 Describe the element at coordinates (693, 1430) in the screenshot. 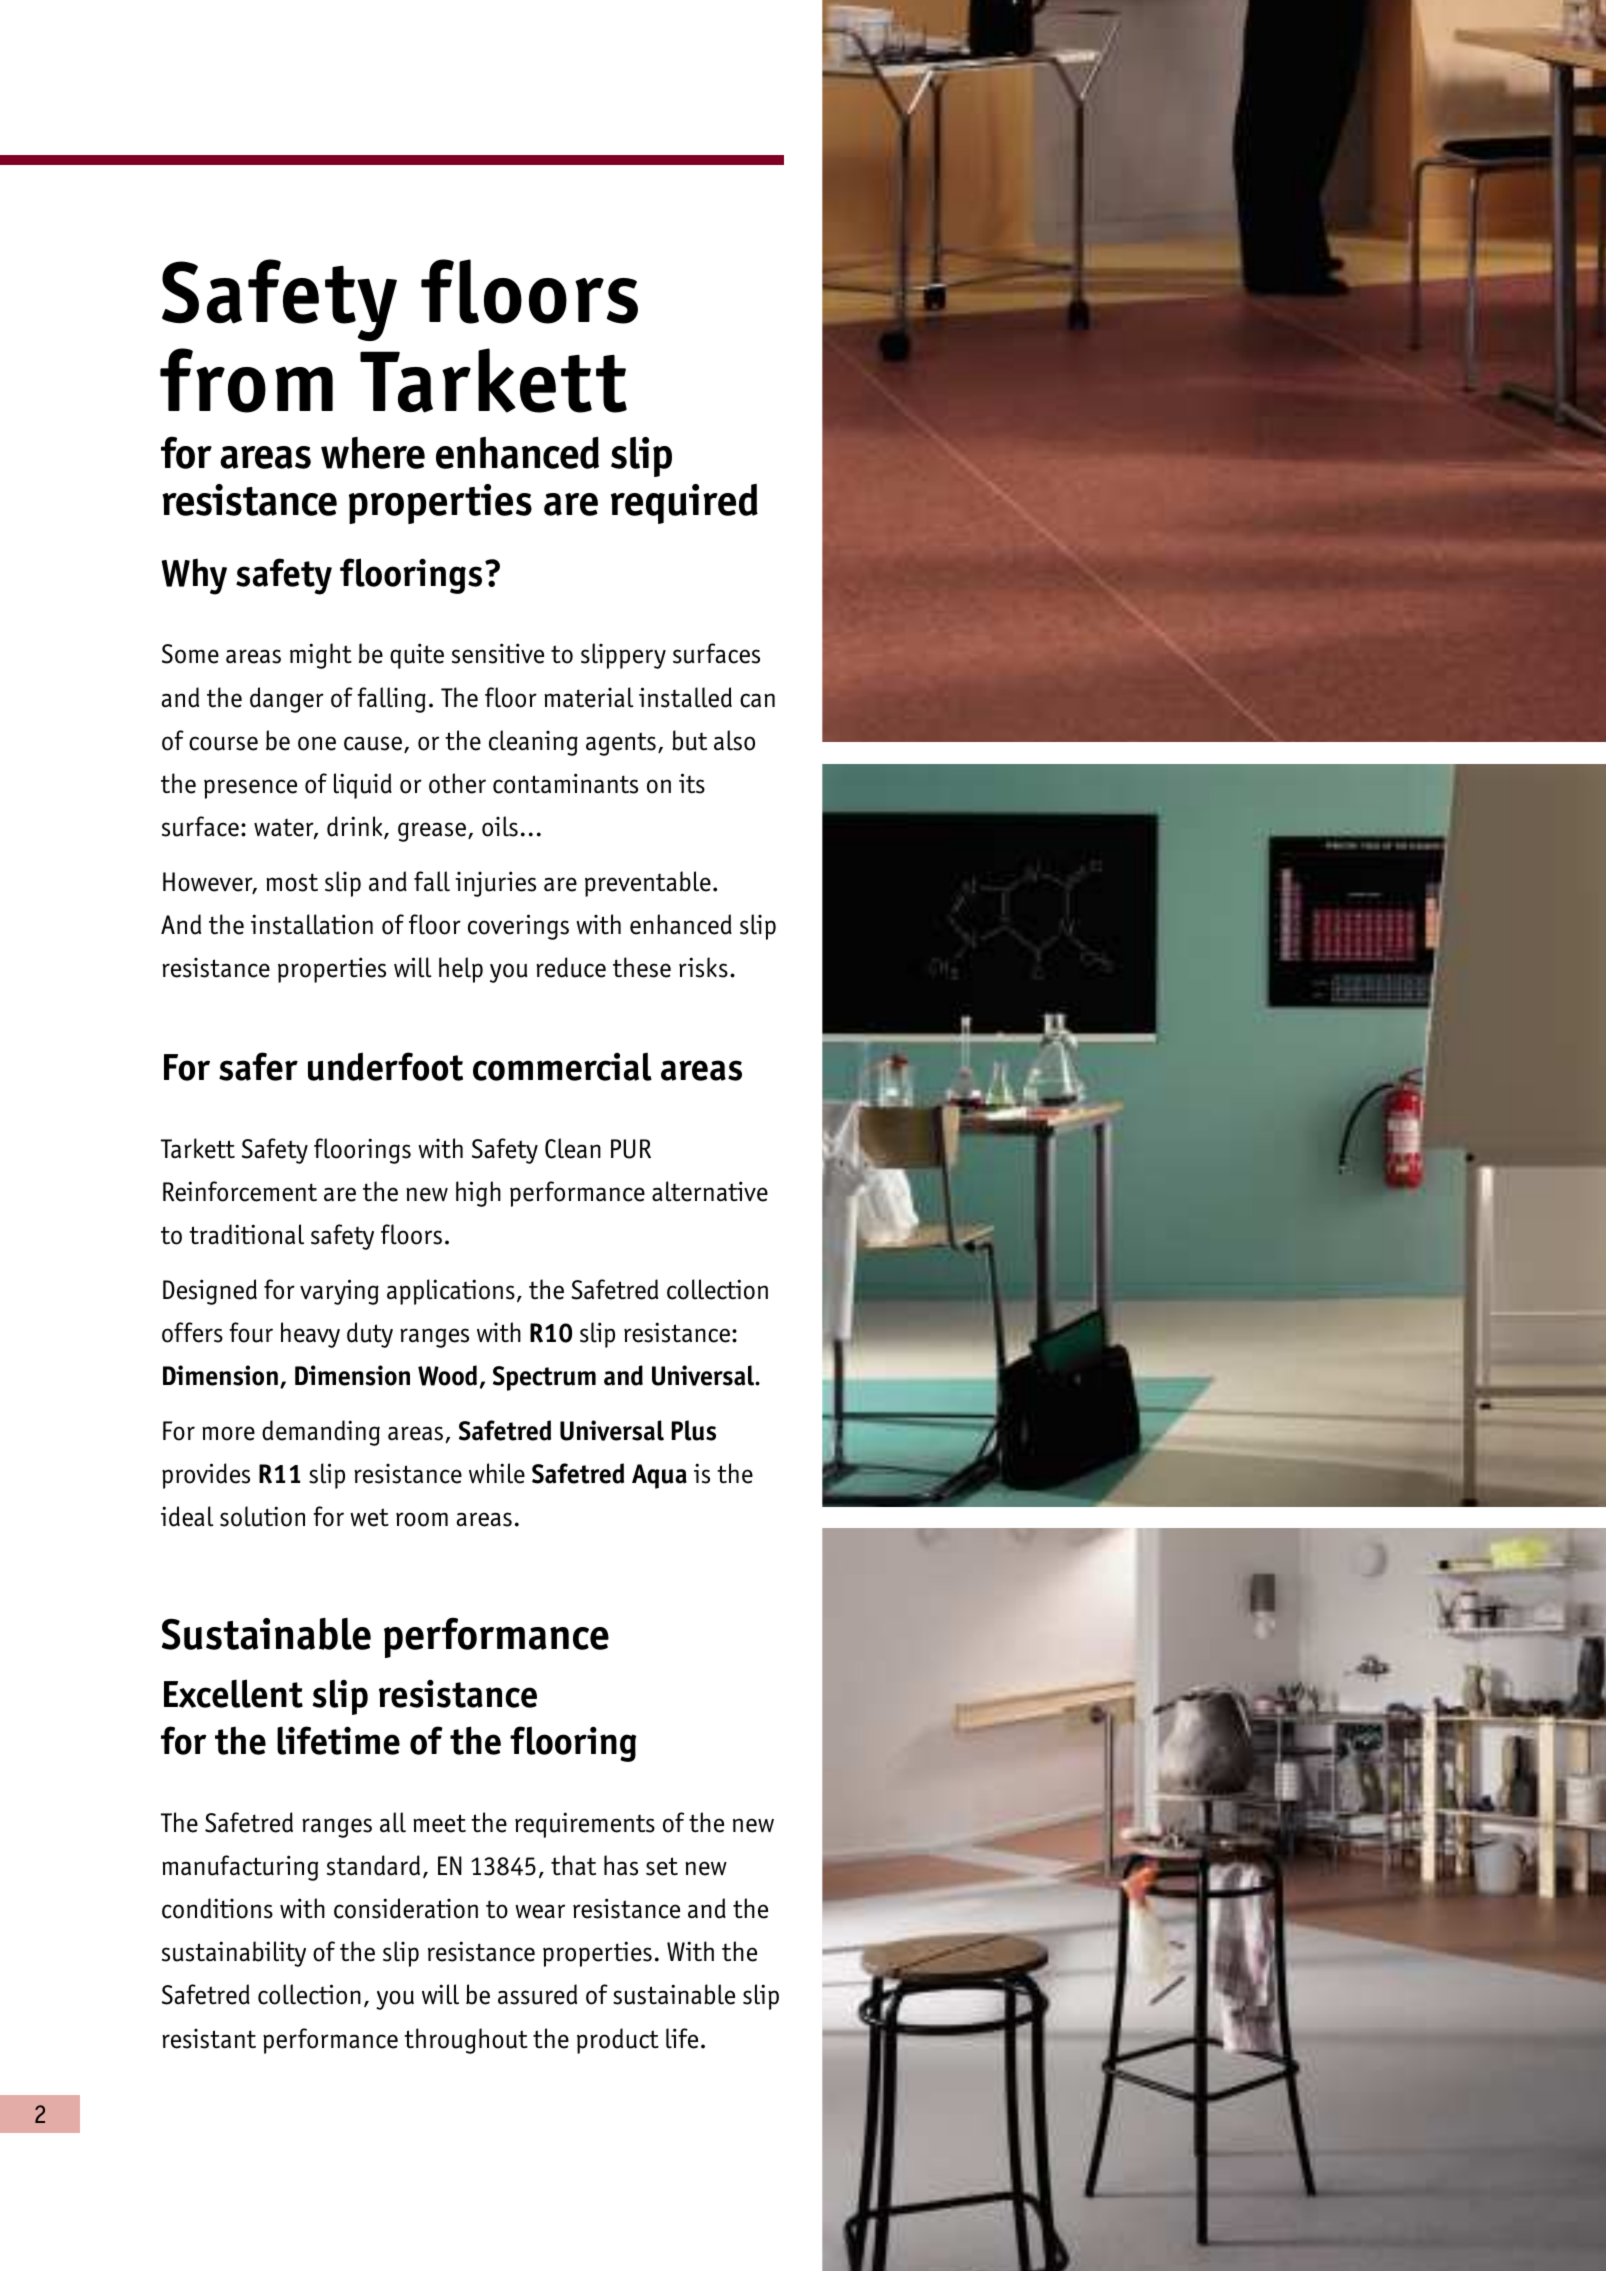

I see `Plus` at that location.
